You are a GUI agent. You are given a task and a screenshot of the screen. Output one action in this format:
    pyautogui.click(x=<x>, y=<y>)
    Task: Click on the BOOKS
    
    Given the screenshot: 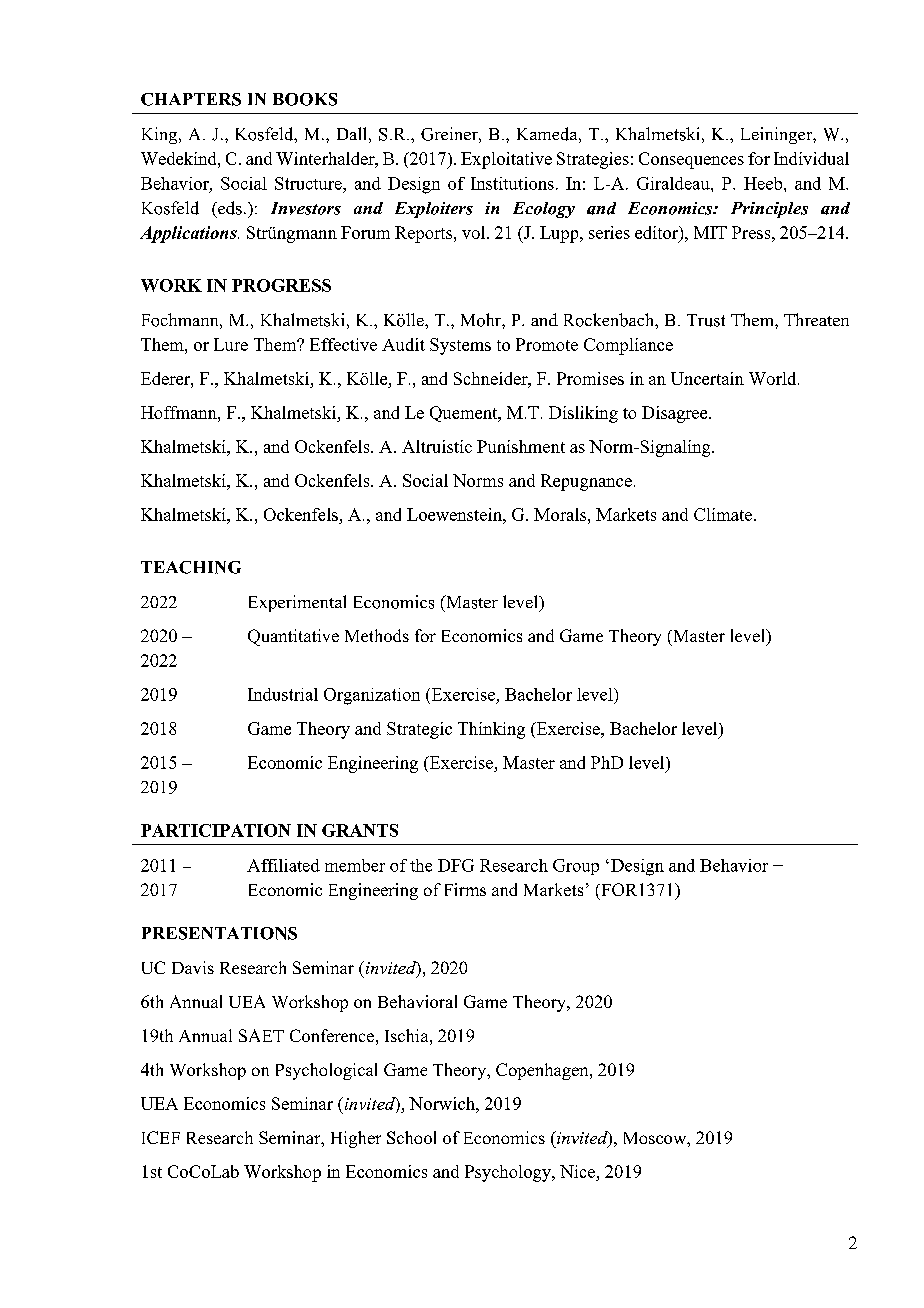 What is the action you would take?
    pyautogui.click(x=305, y=99)
